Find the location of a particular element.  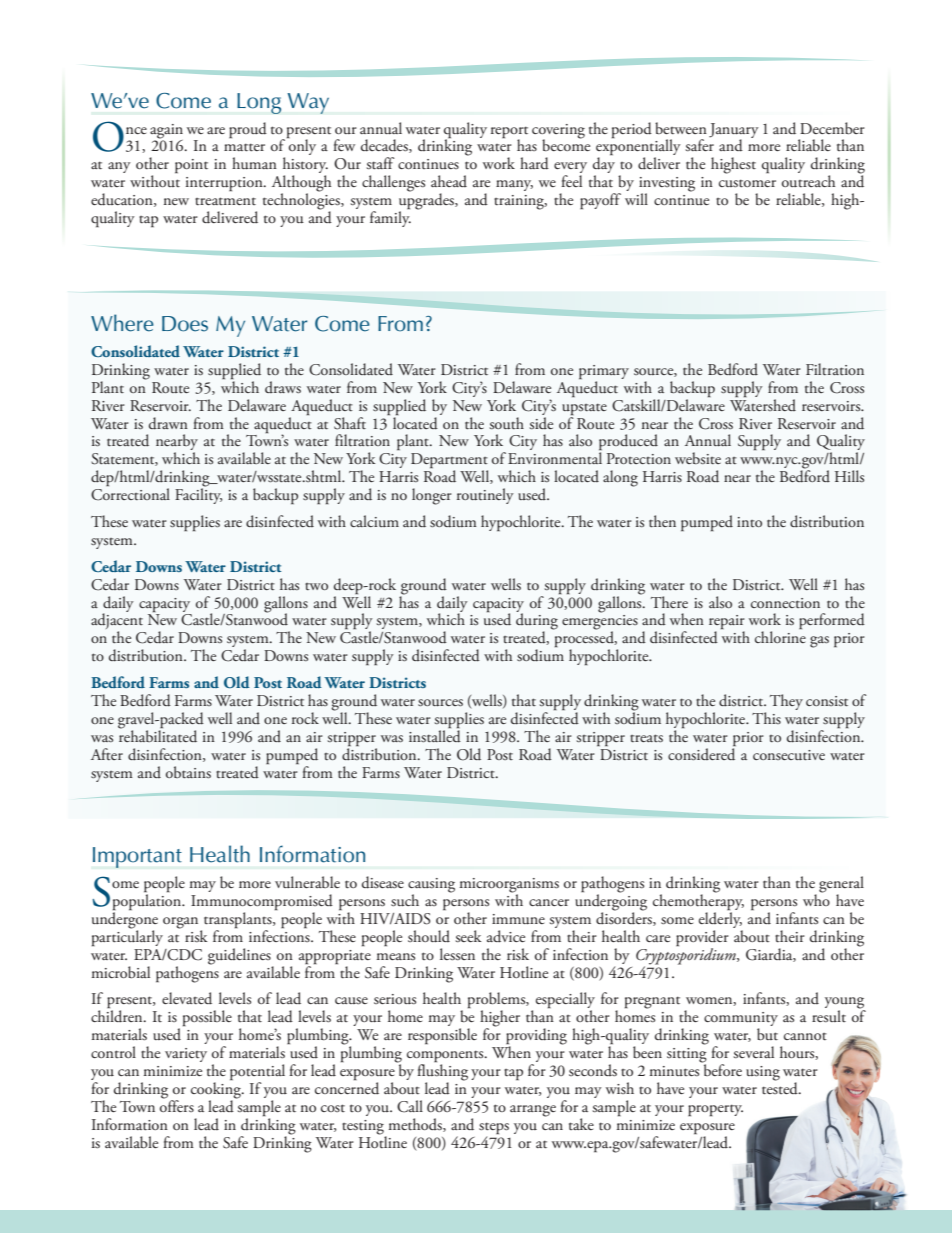

January is located at coordinates (734, 131).
